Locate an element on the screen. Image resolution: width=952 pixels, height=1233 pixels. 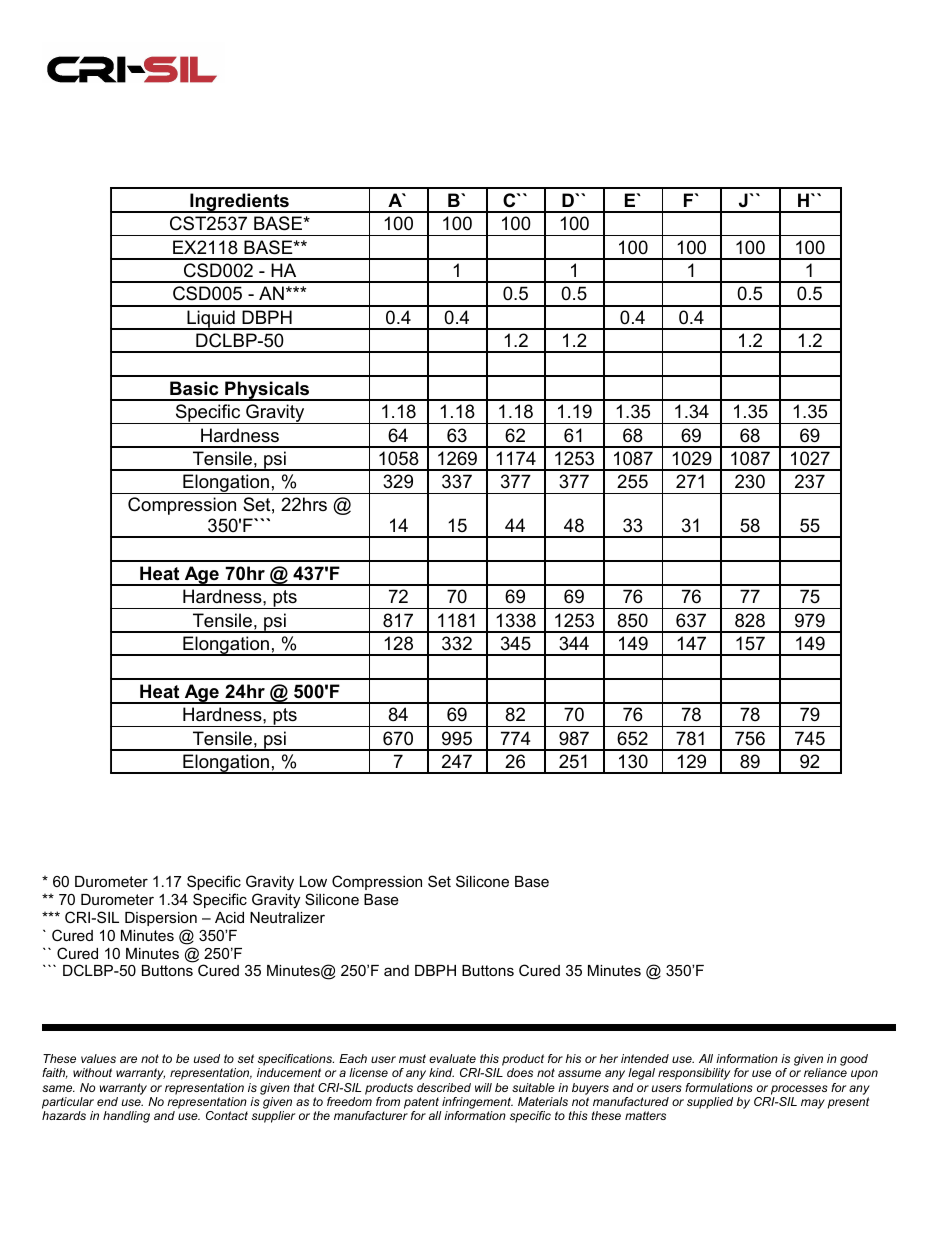
Liquid is located at coordinates (211, 320).
